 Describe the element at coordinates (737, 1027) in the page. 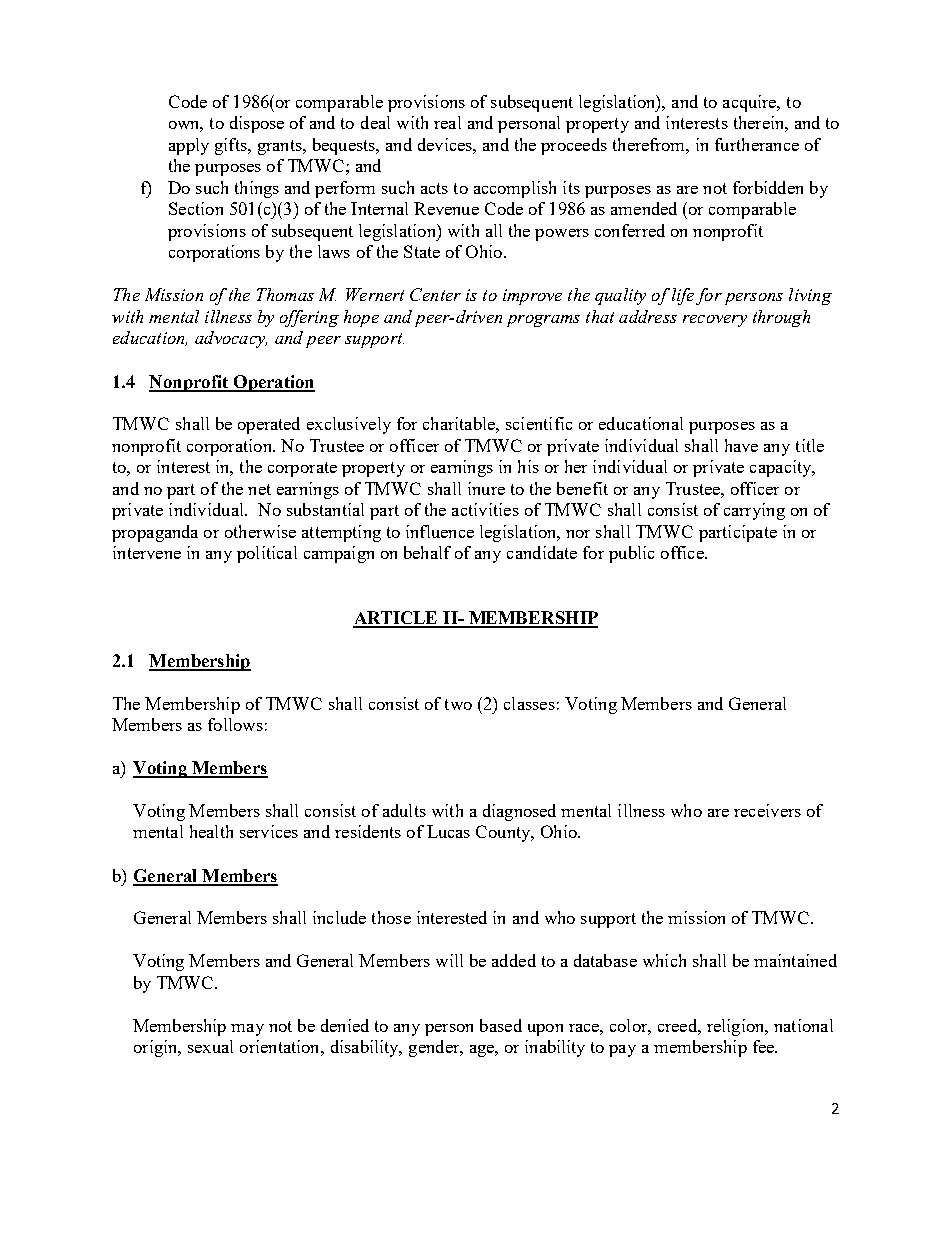

I see `religion` at that location.
